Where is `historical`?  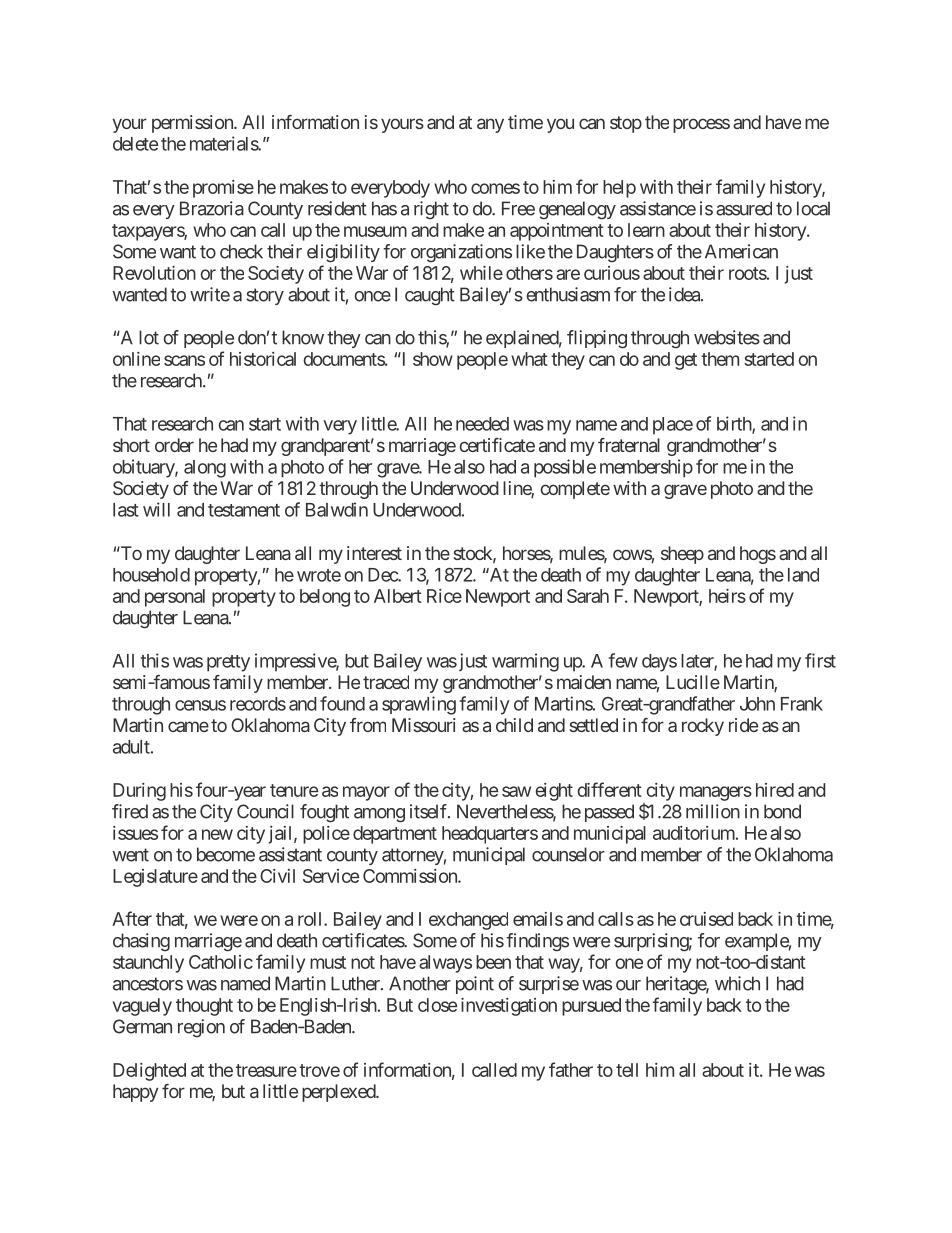
historical is located at coordinates (263, 359).
